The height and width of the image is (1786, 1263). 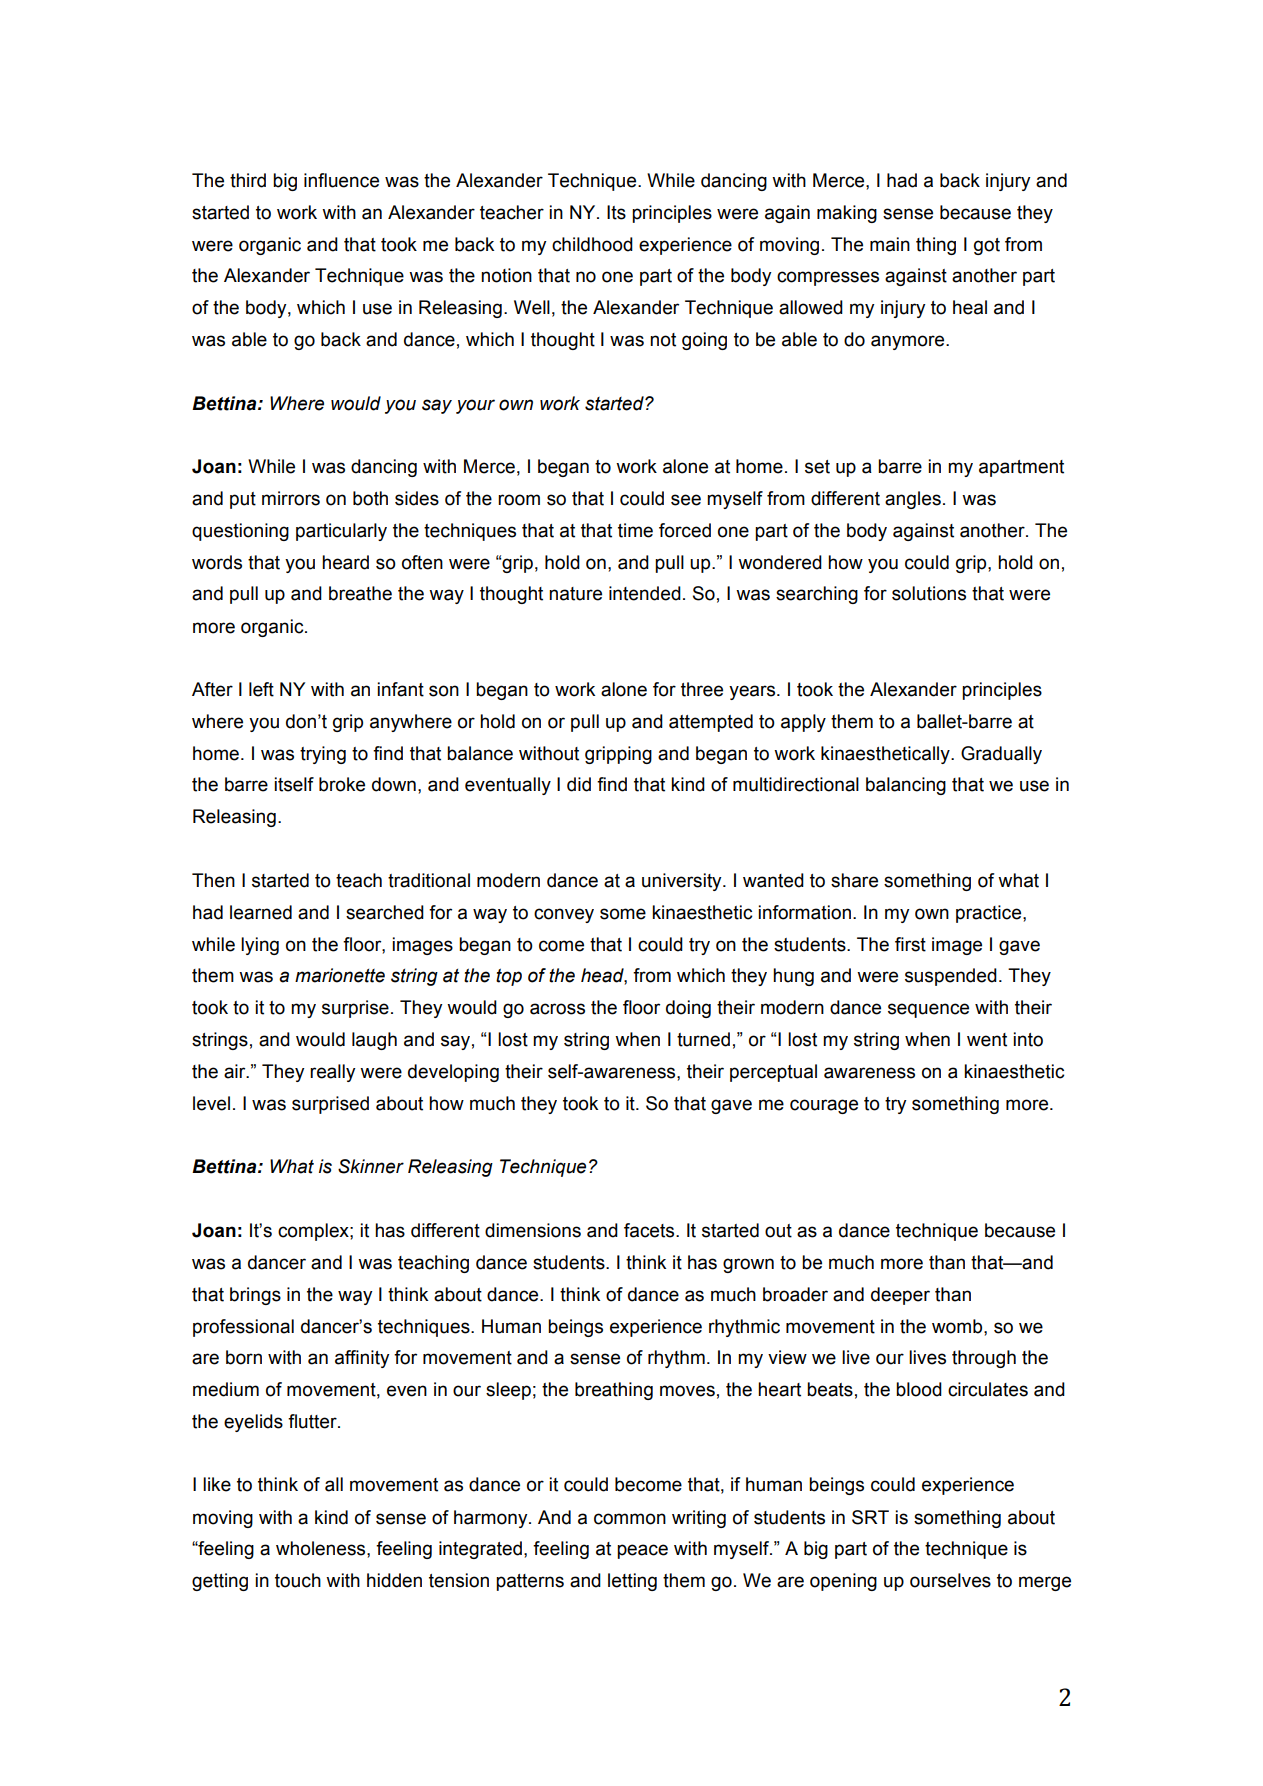 What do you see at coordinates (683, 882) in the image?
I see `university` at bounding box center [683, 882].
